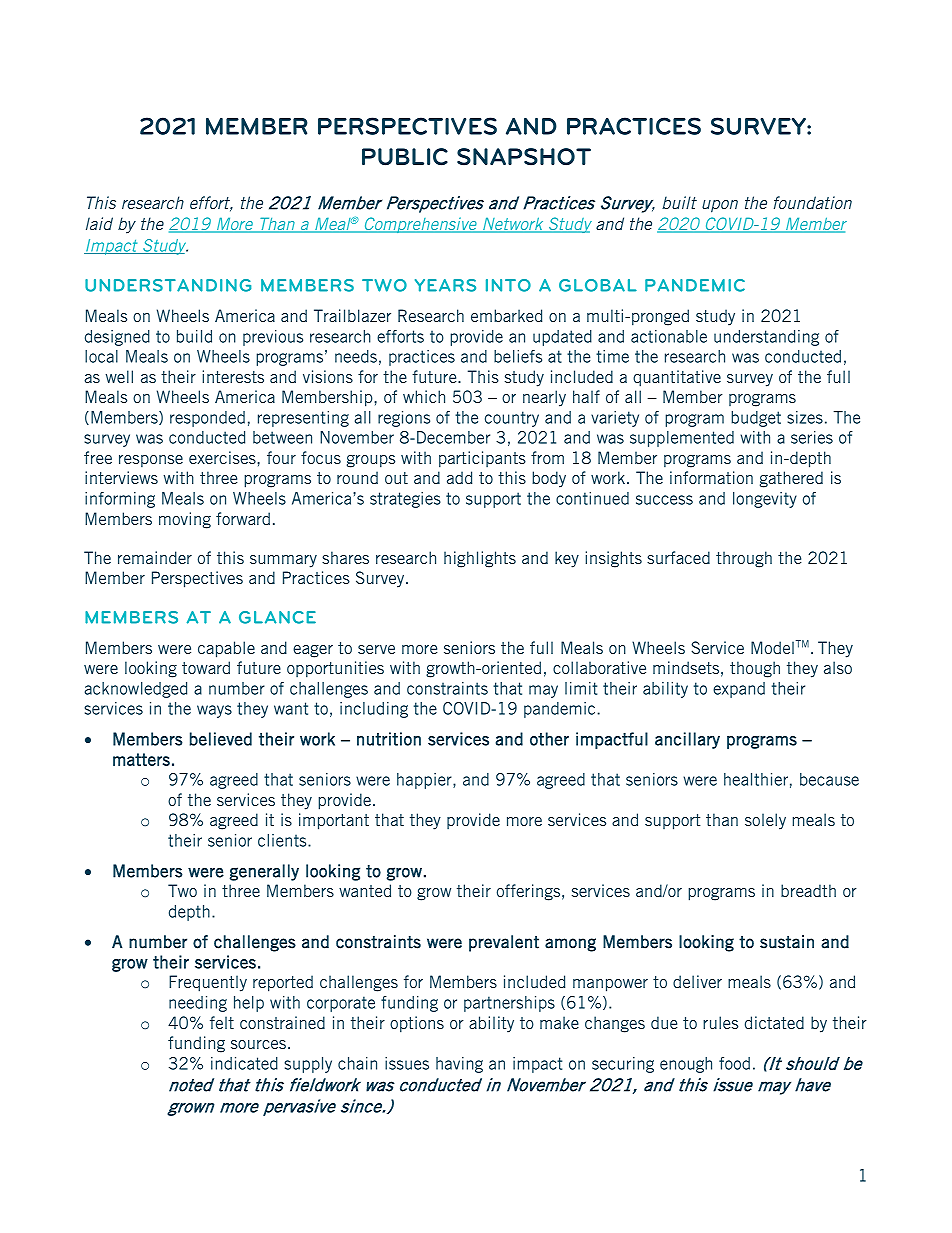 Image resolution: width=952 pixels, height=1233 pixels. Describe the element at coordinates (765, 500) in the screenshot. I see `longevity` at that location.
